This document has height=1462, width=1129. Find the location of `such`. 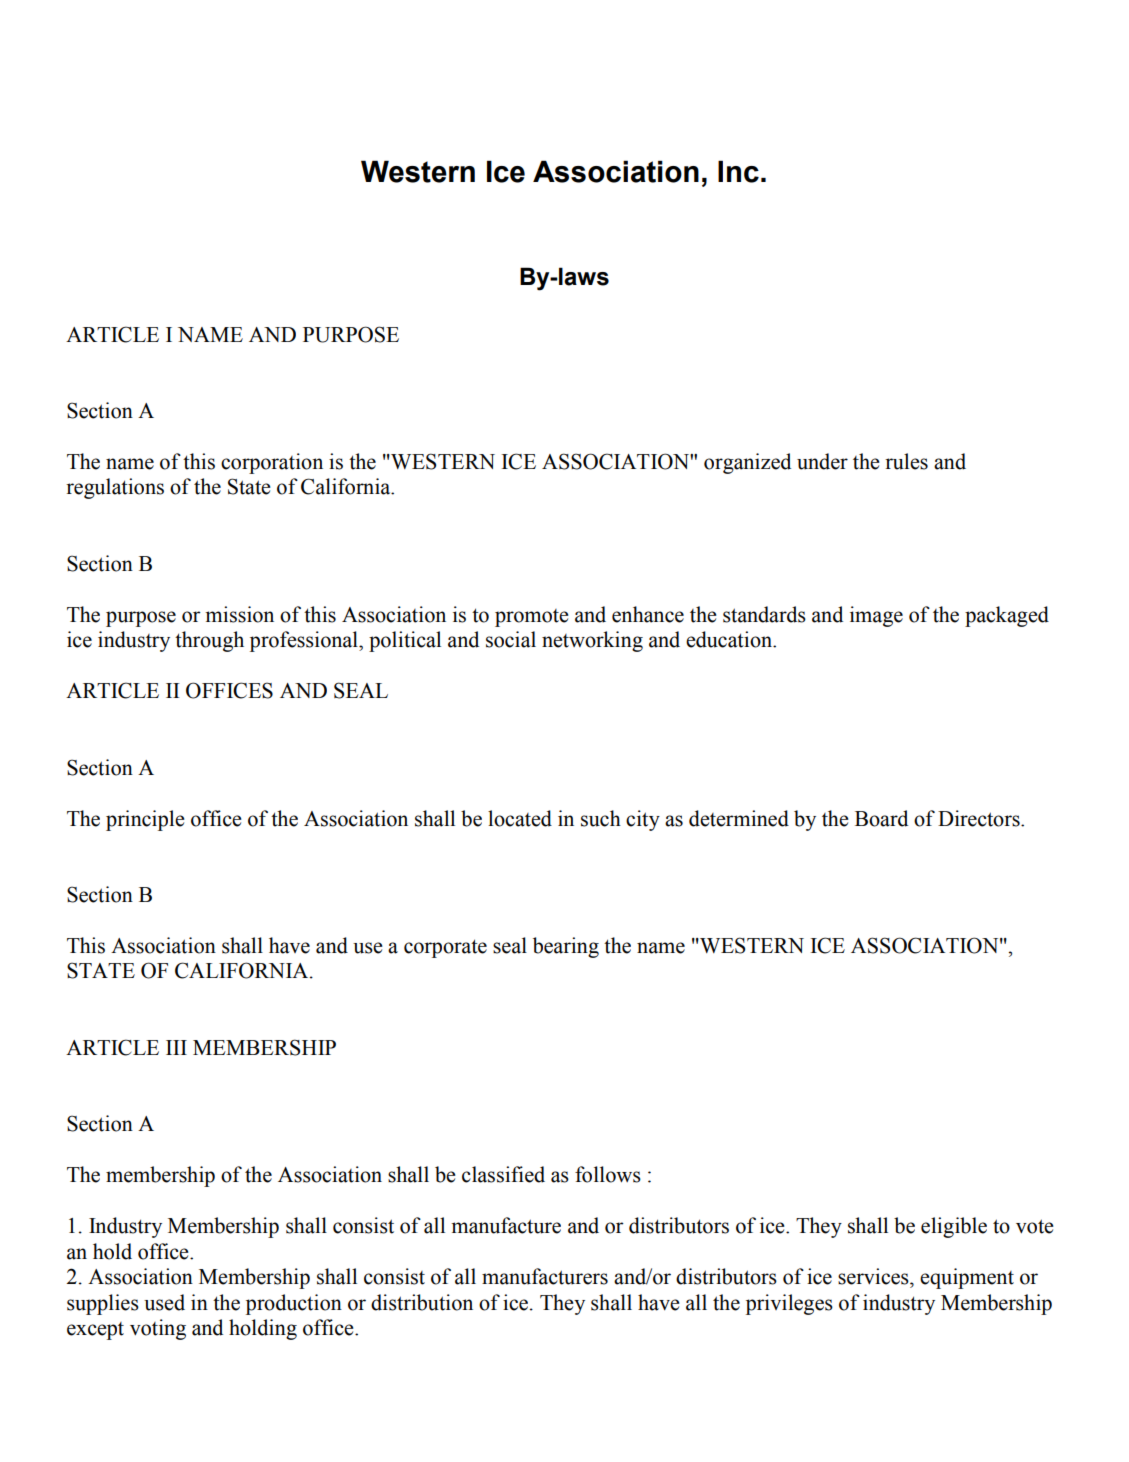

such is located at coordinates (601, 818).
